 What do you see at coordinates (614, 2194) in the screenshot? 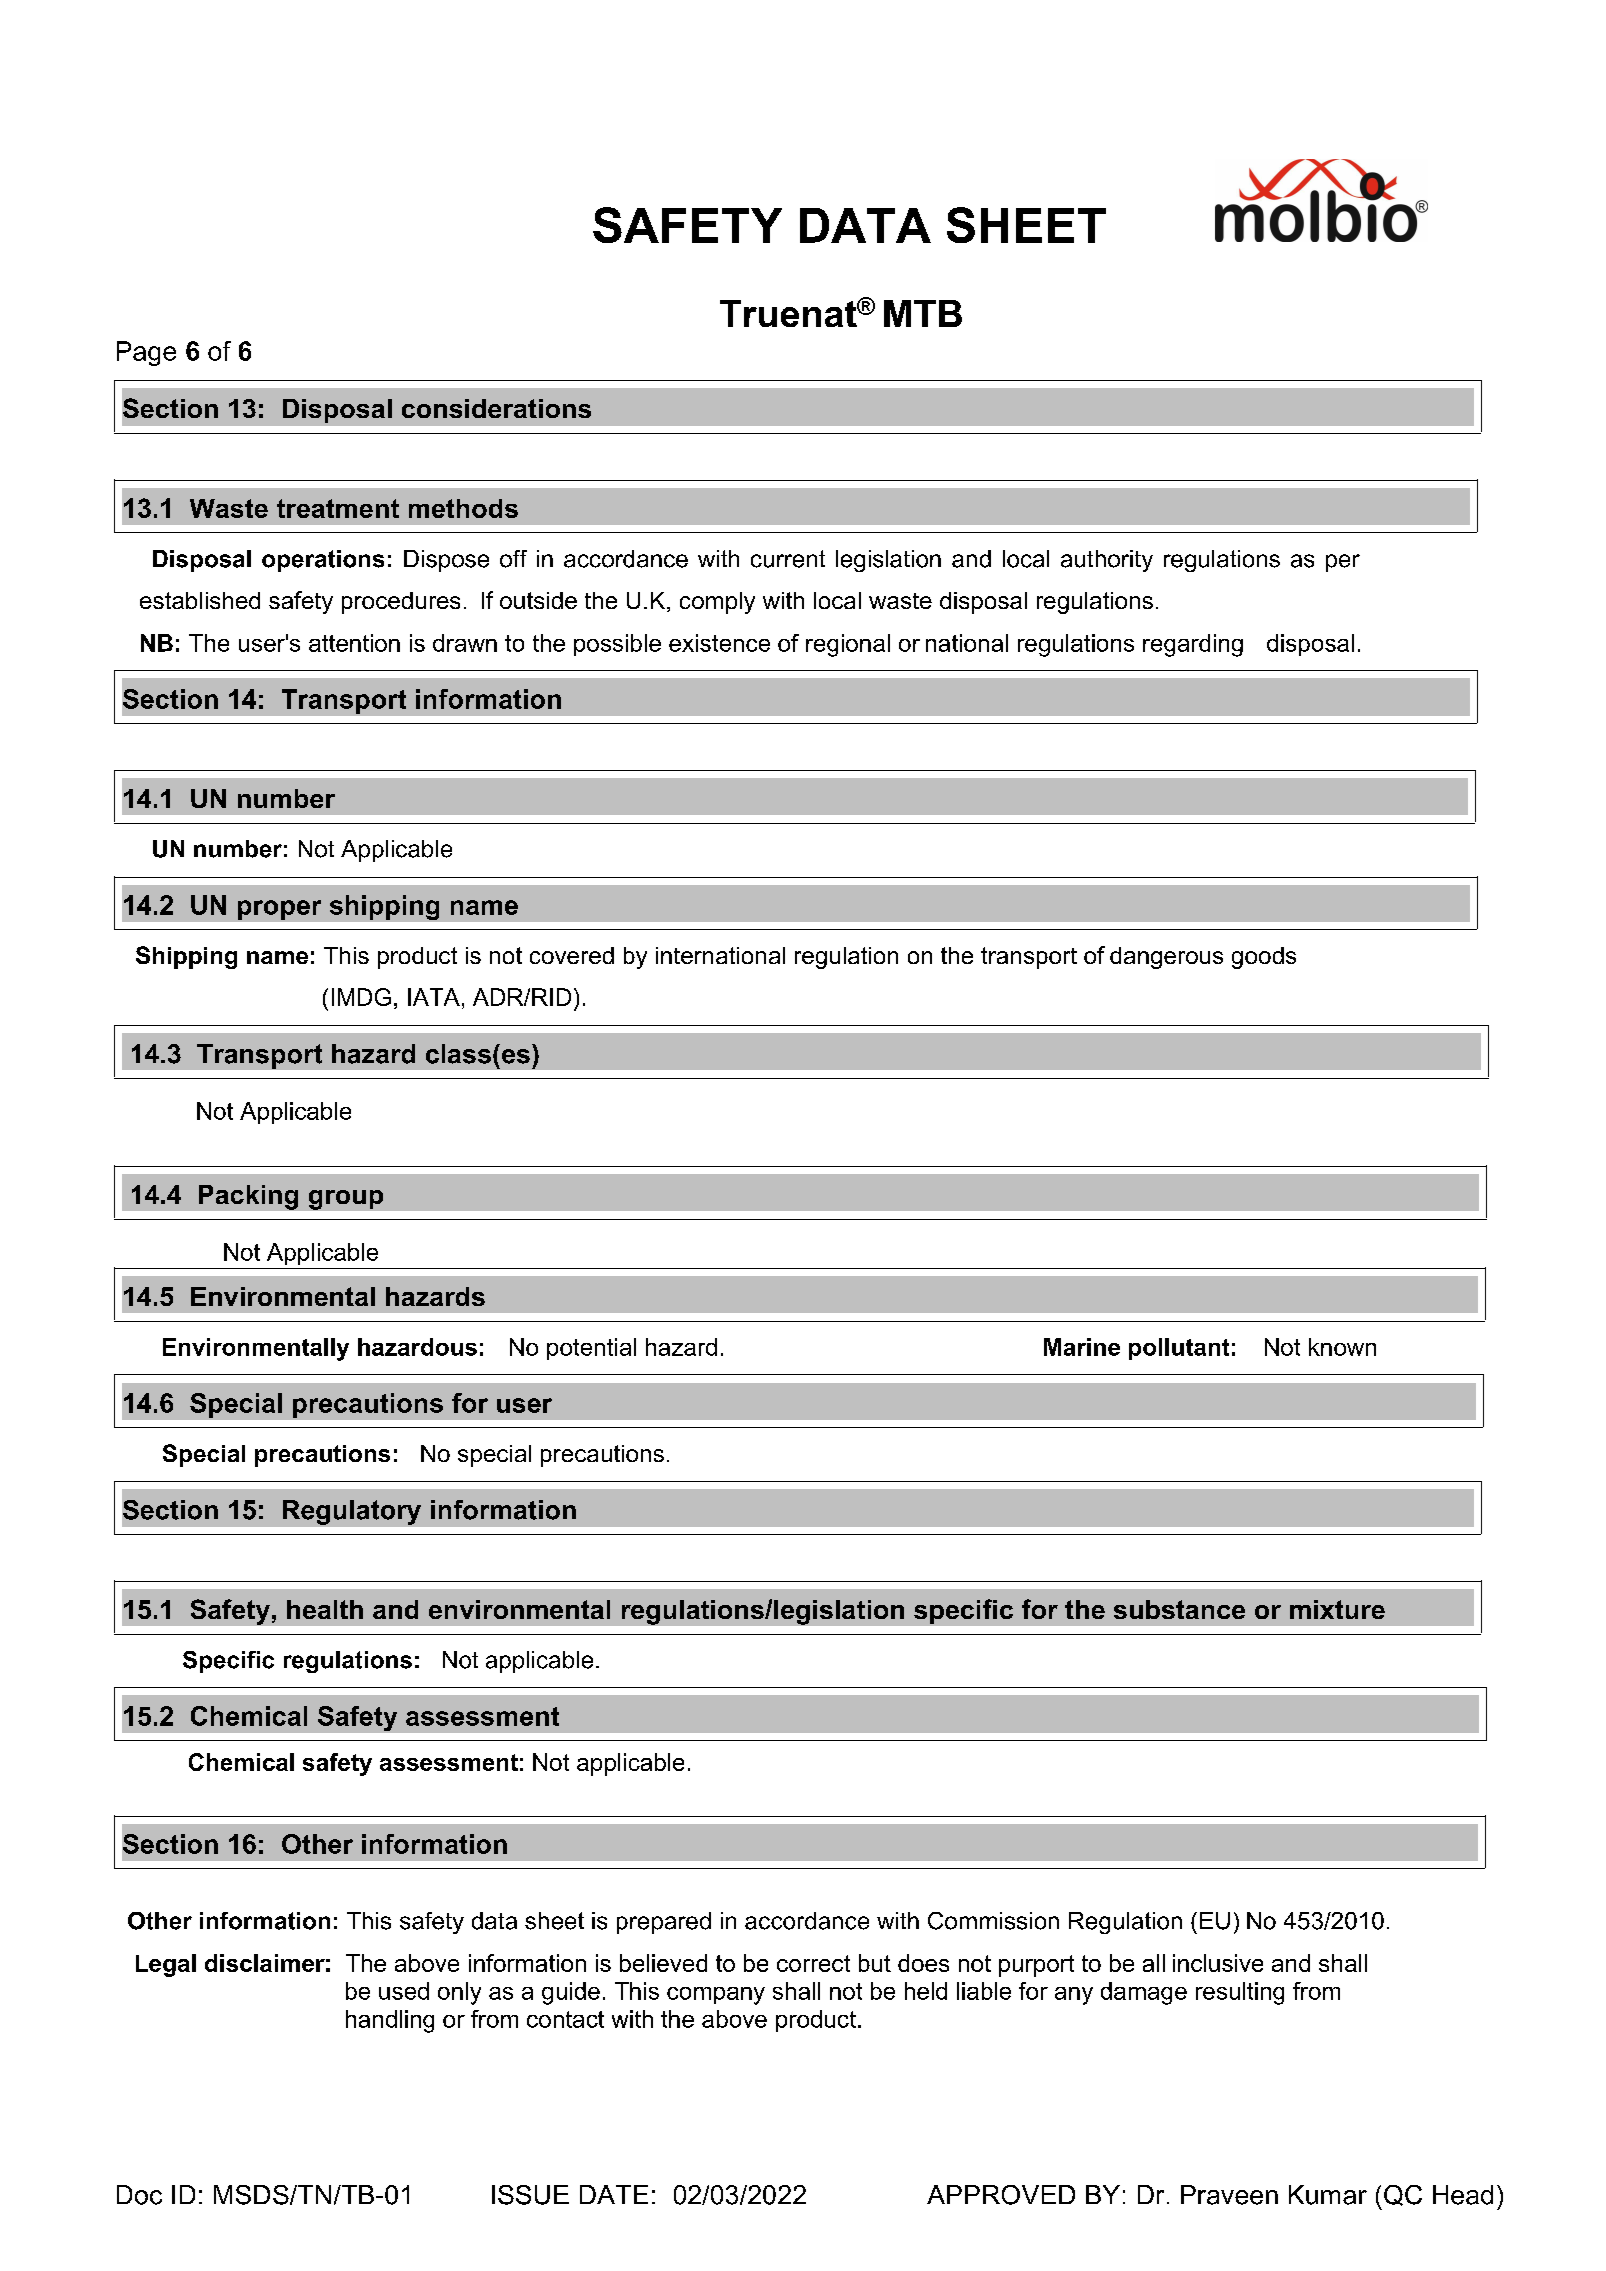
I see `DATE` at bounding box center [614, 2194].
